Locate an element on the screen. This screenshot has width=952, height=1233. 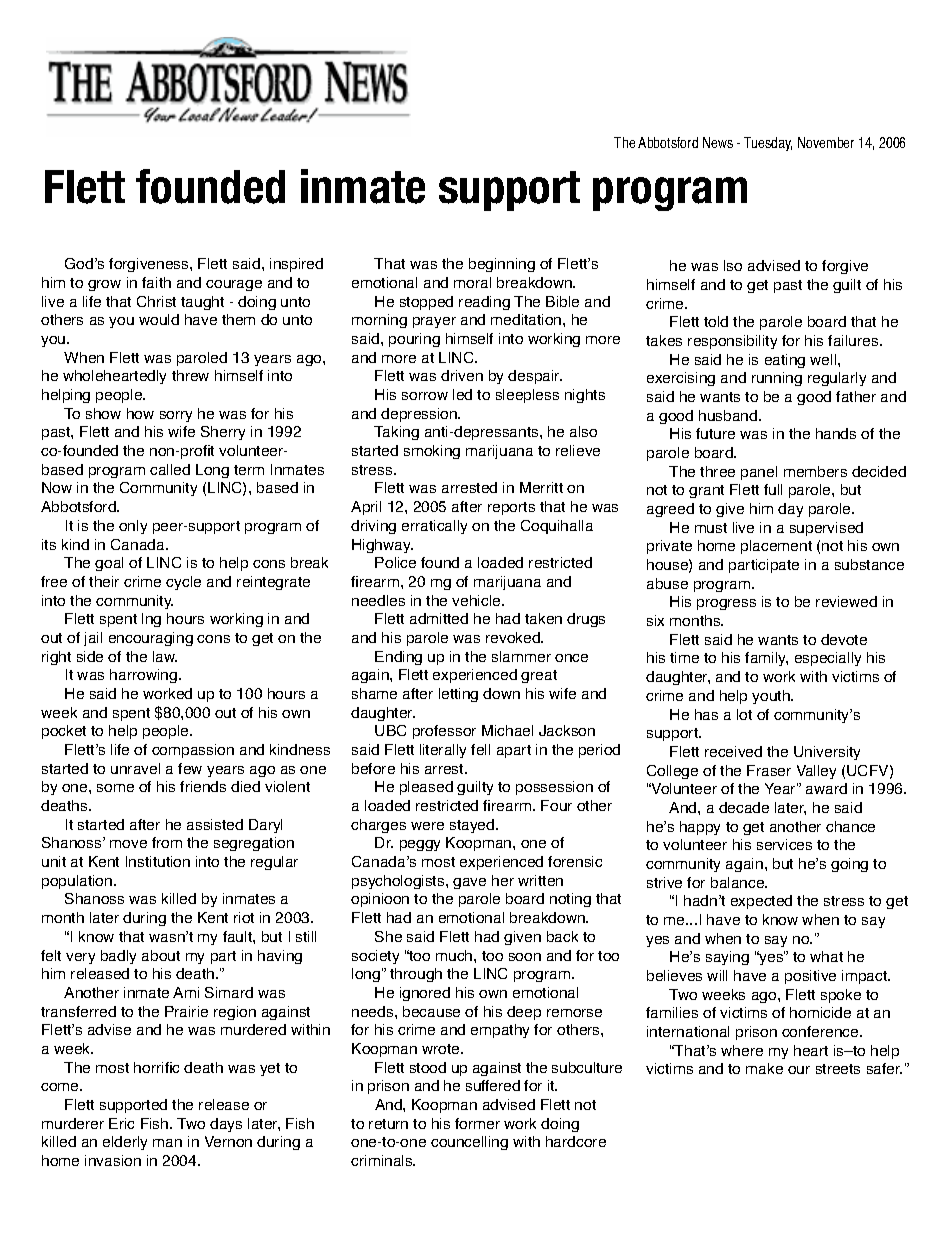
full is located at coordinates (773, 489).
